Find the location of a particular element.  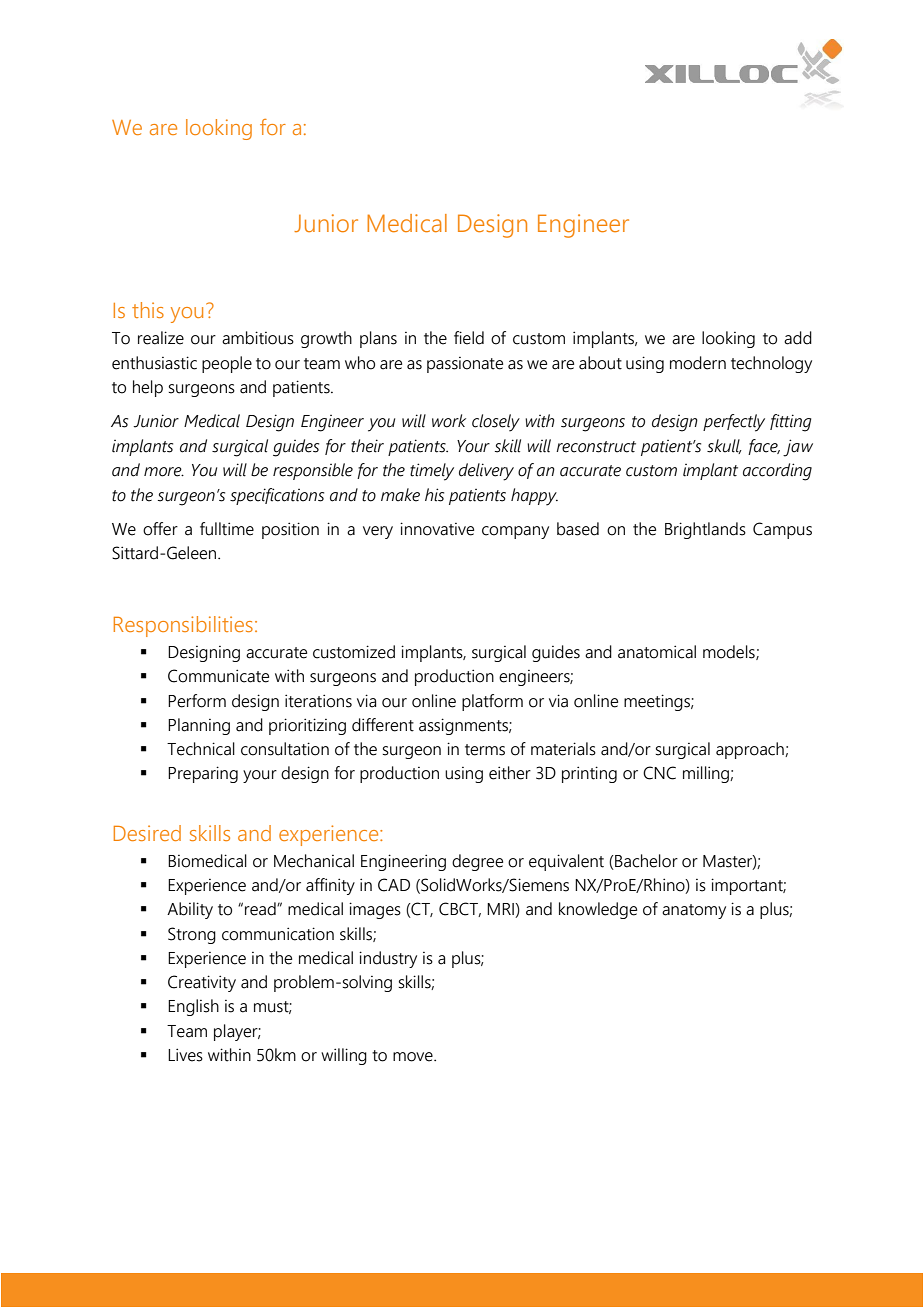

modern is located at coordinates (698, 363).
